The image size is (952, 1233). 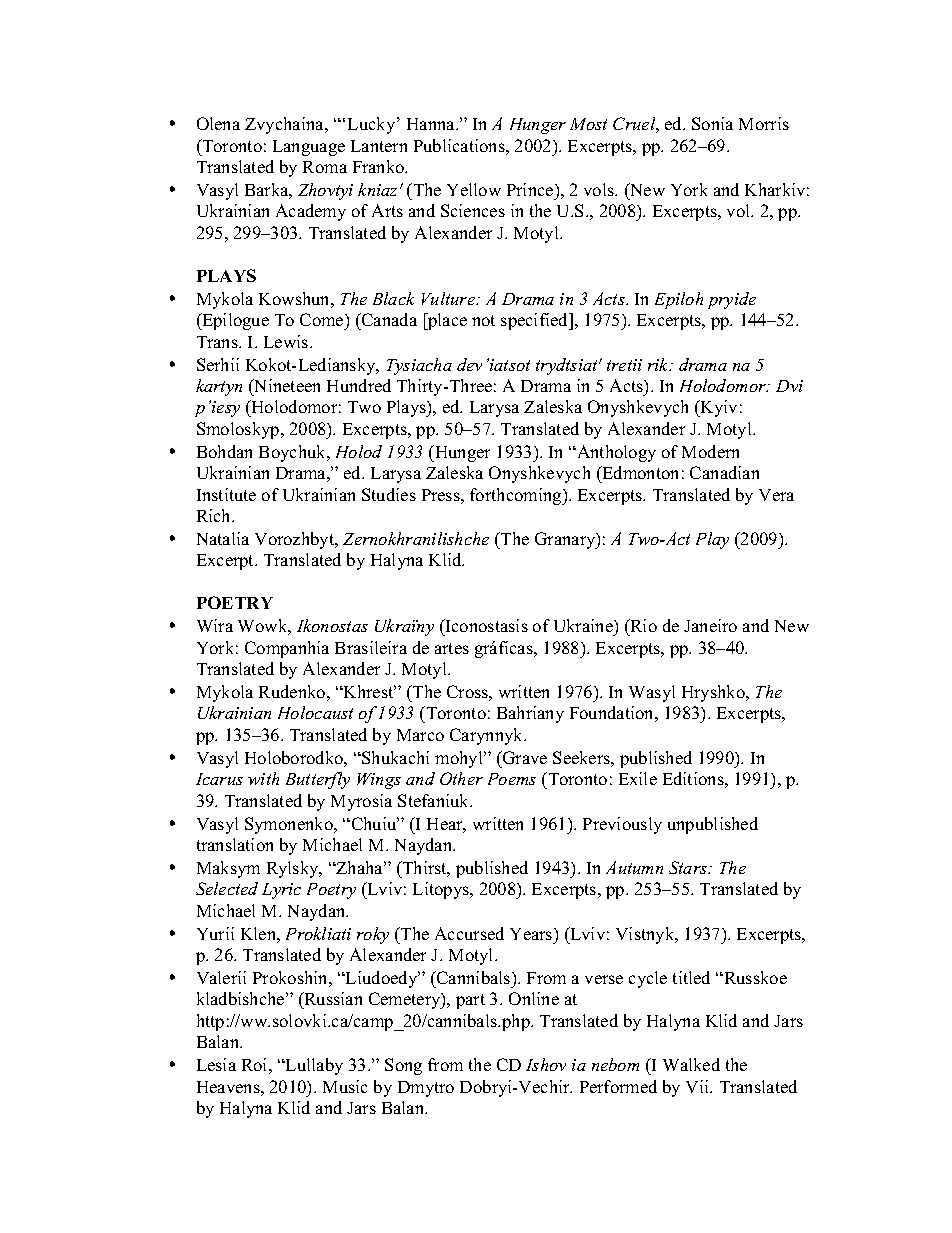 I want to click on Canadian, so click(x=724, y=472).
